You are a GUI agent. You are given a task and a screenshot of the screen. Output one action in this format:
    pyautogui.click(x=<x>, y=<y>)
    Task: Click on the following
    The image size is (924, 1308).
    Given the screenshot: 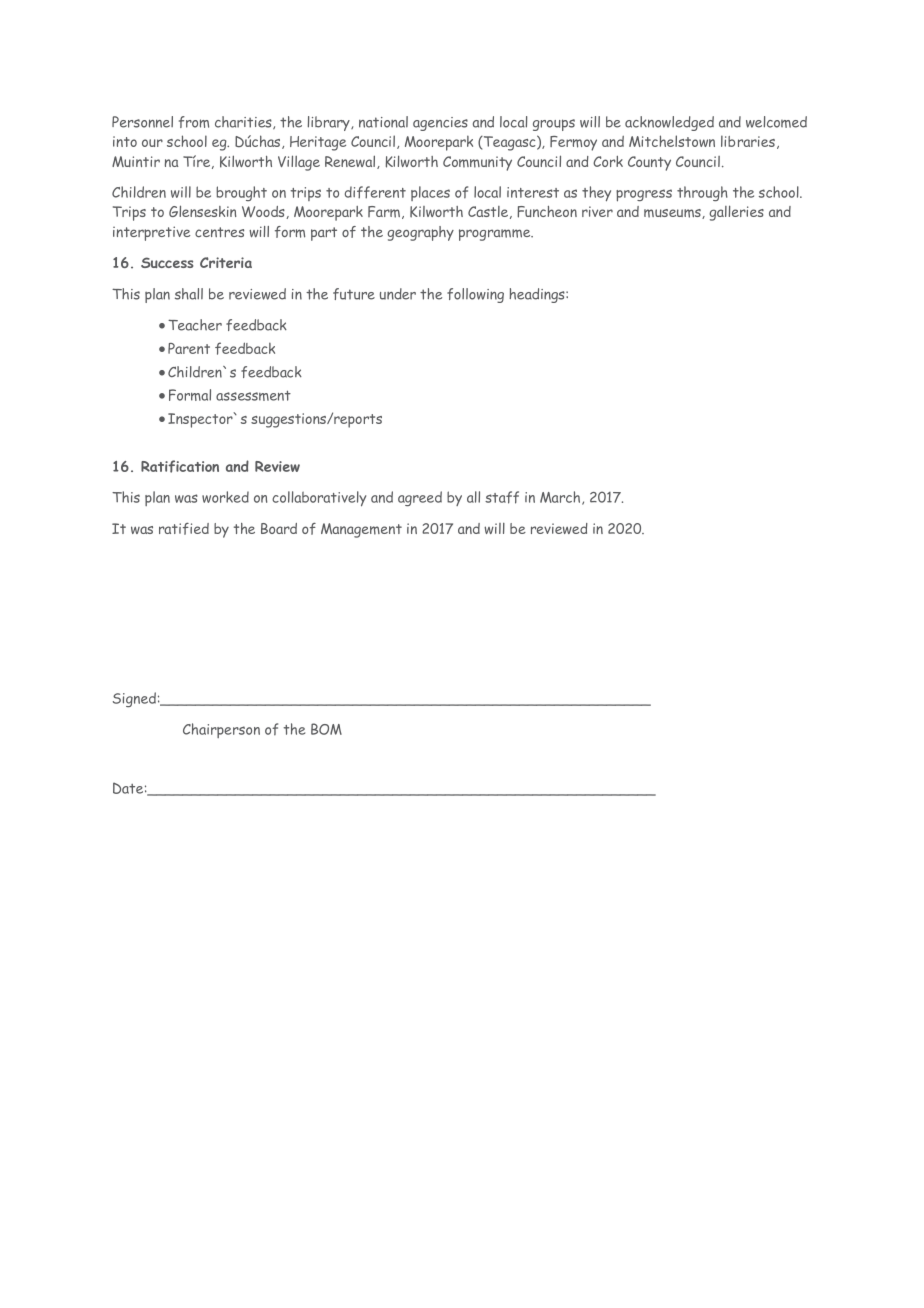 What is the action you would take?
    pyautogui.click(x=475, y=295)
